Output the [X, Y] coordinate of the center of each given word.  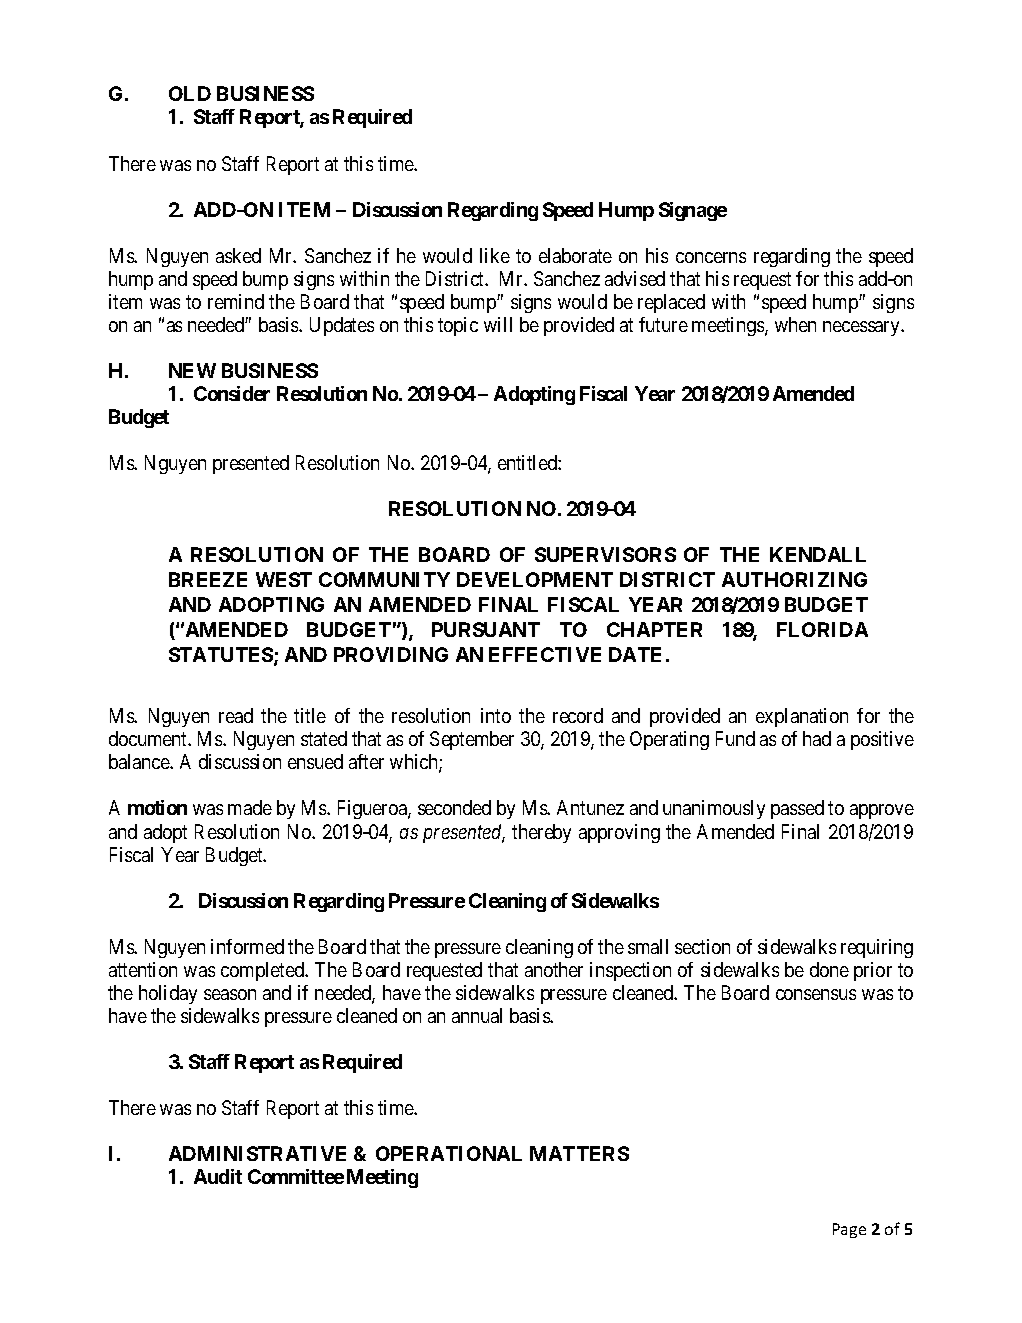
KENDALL [818, 554]
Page [849, 1230]
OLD [190, 93]
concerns [711, 257]
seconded [454, 807]
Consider [232, 393]
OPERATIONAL [449, 1153]
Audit [218, 1176]
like [495, 255]
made [250, 807]
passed [797, 809]
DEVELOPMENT [535, 579]
